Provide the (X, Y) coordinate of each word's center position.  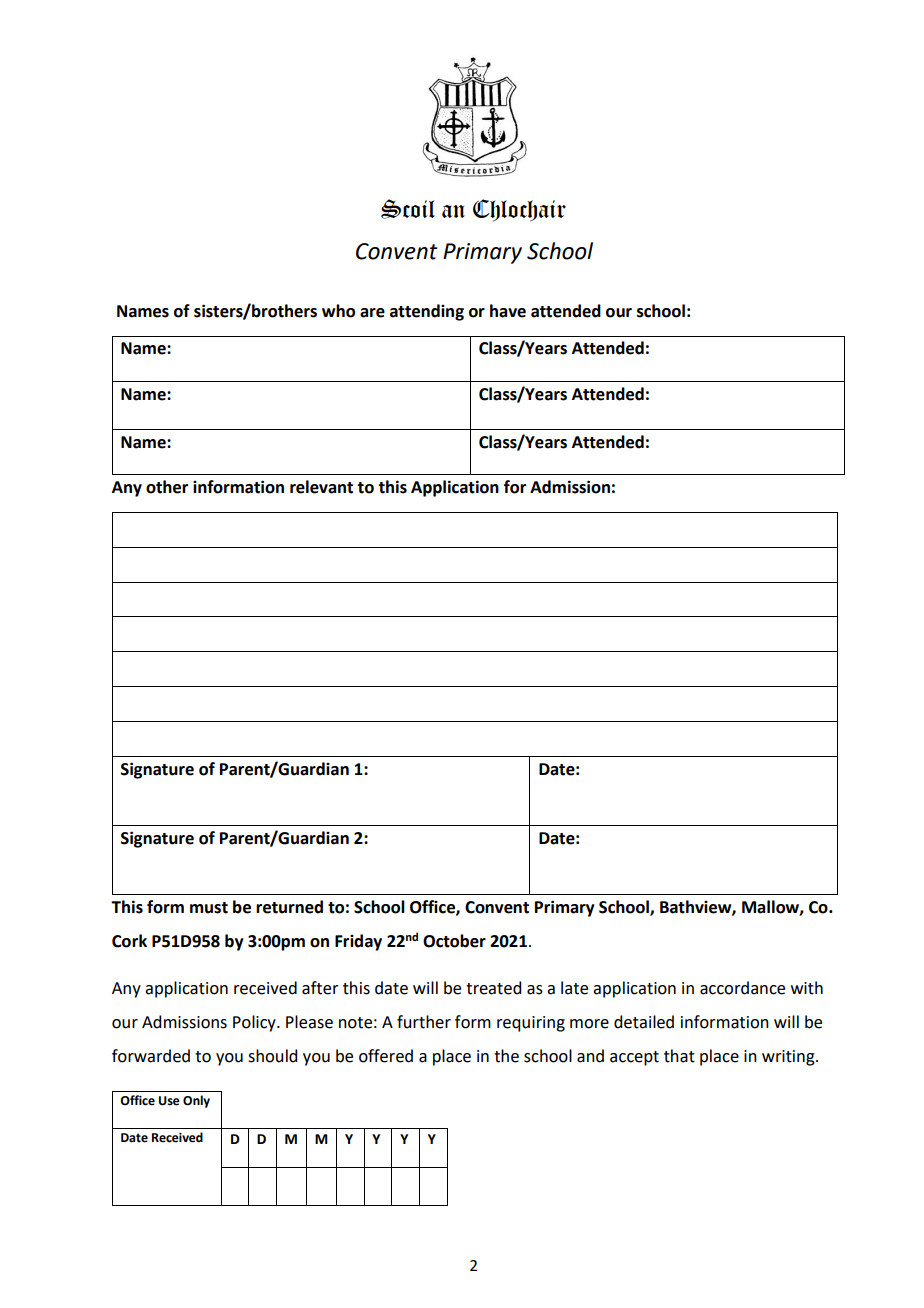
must (209, 908)
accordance (742, 988)
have (508, 311)
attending (427, 312)
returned (289, 907)
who (338, 311)
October (454, 941)
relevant (321, 487)
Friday (358, 942)
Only (196, 1101)
